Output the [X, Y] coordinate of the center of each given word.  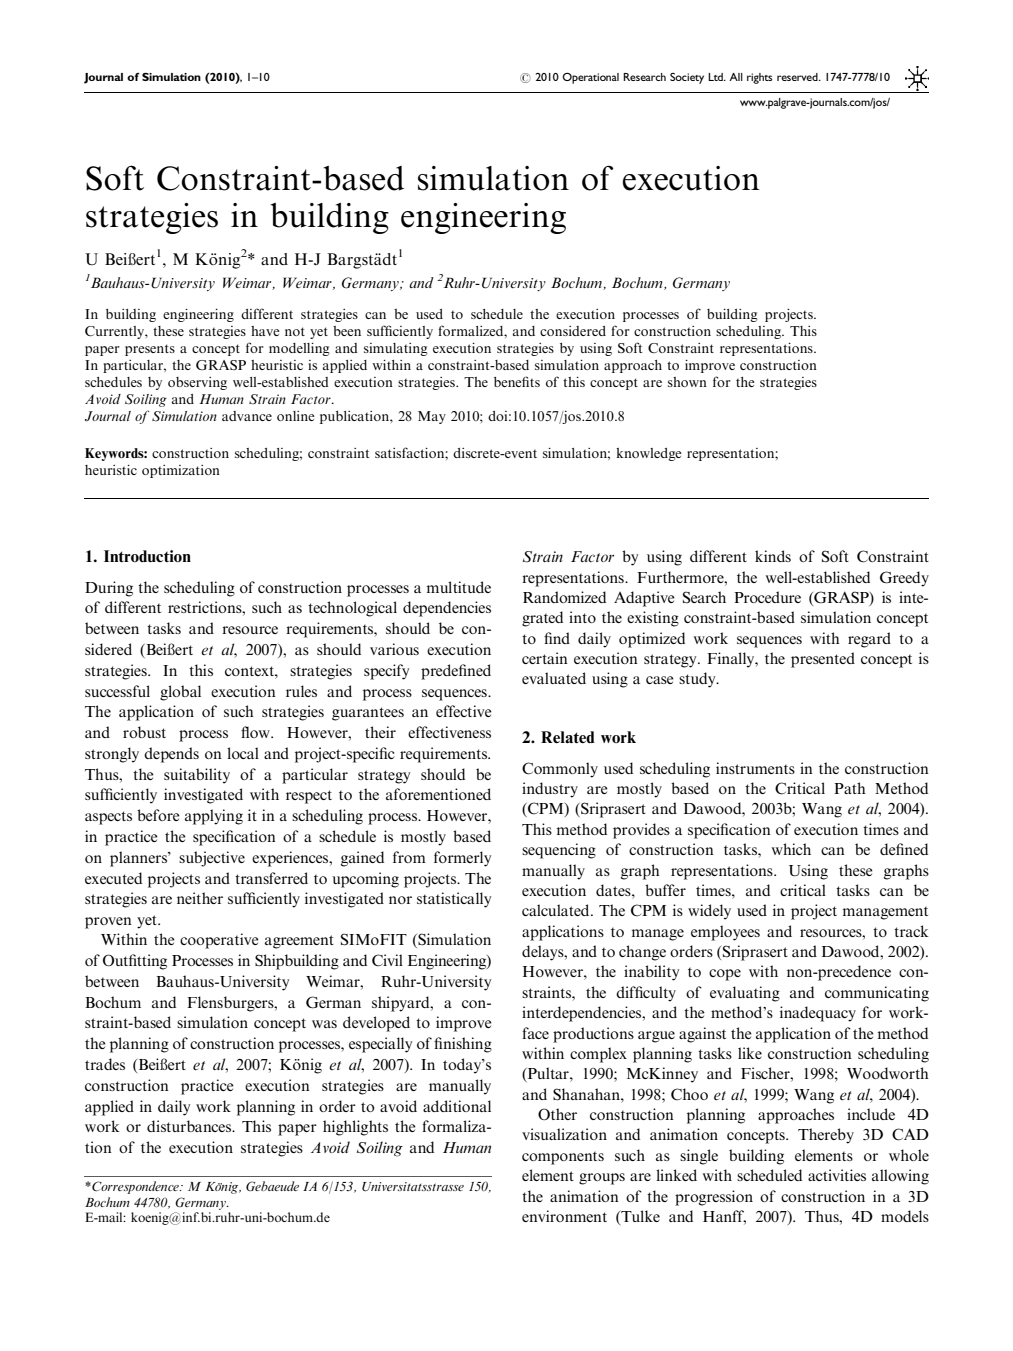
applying [214, 817]
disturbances [190, 1126]
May [432, 417]
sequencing [559, 851]
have [265, 331]
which [791, 849]
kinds [773, 556]
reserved [798, 77]
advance [247, 416]
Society [687, 78]
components [563, 1158]
